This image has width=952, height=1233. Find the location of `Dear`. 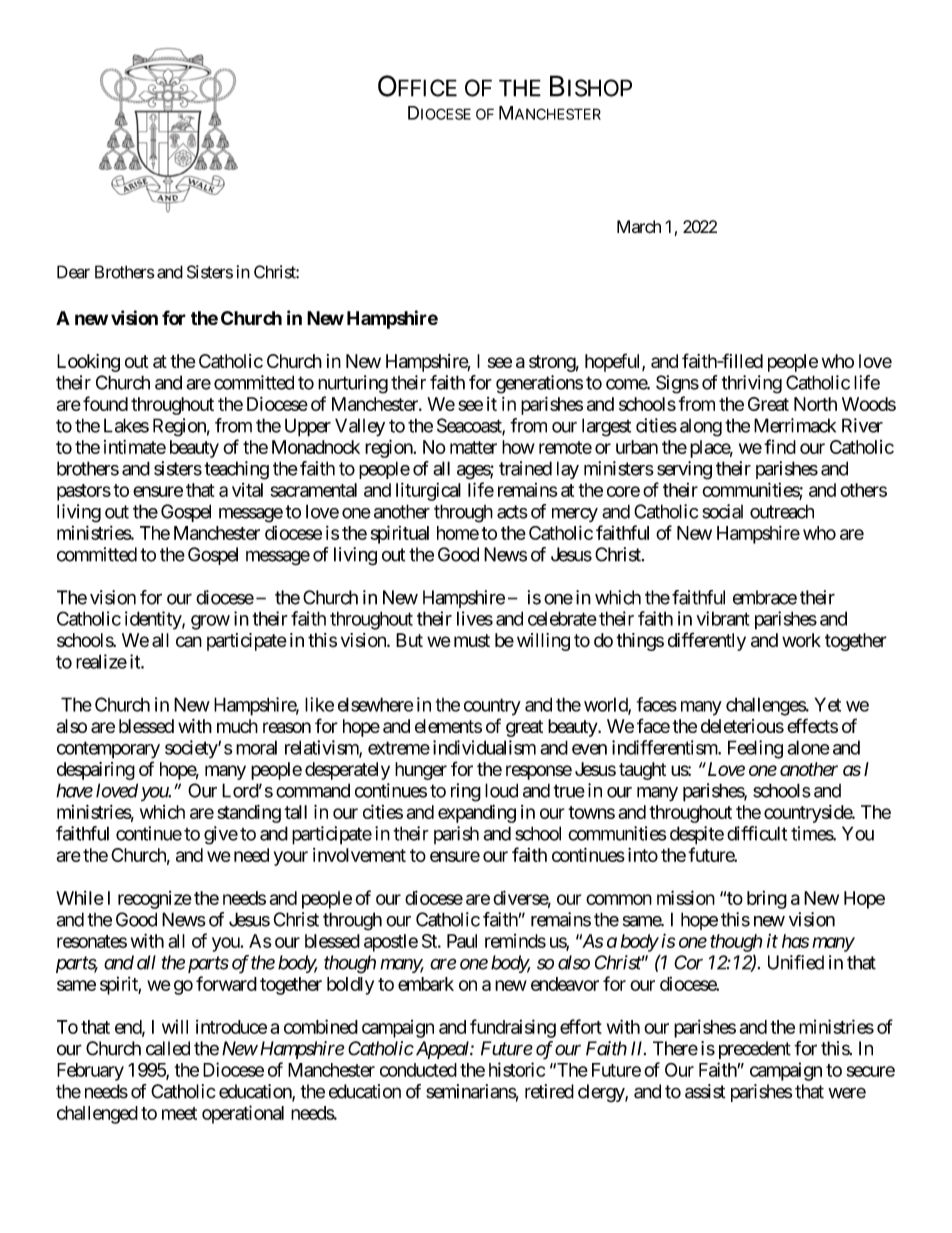

Dear is located at coordinates (73, 272).
